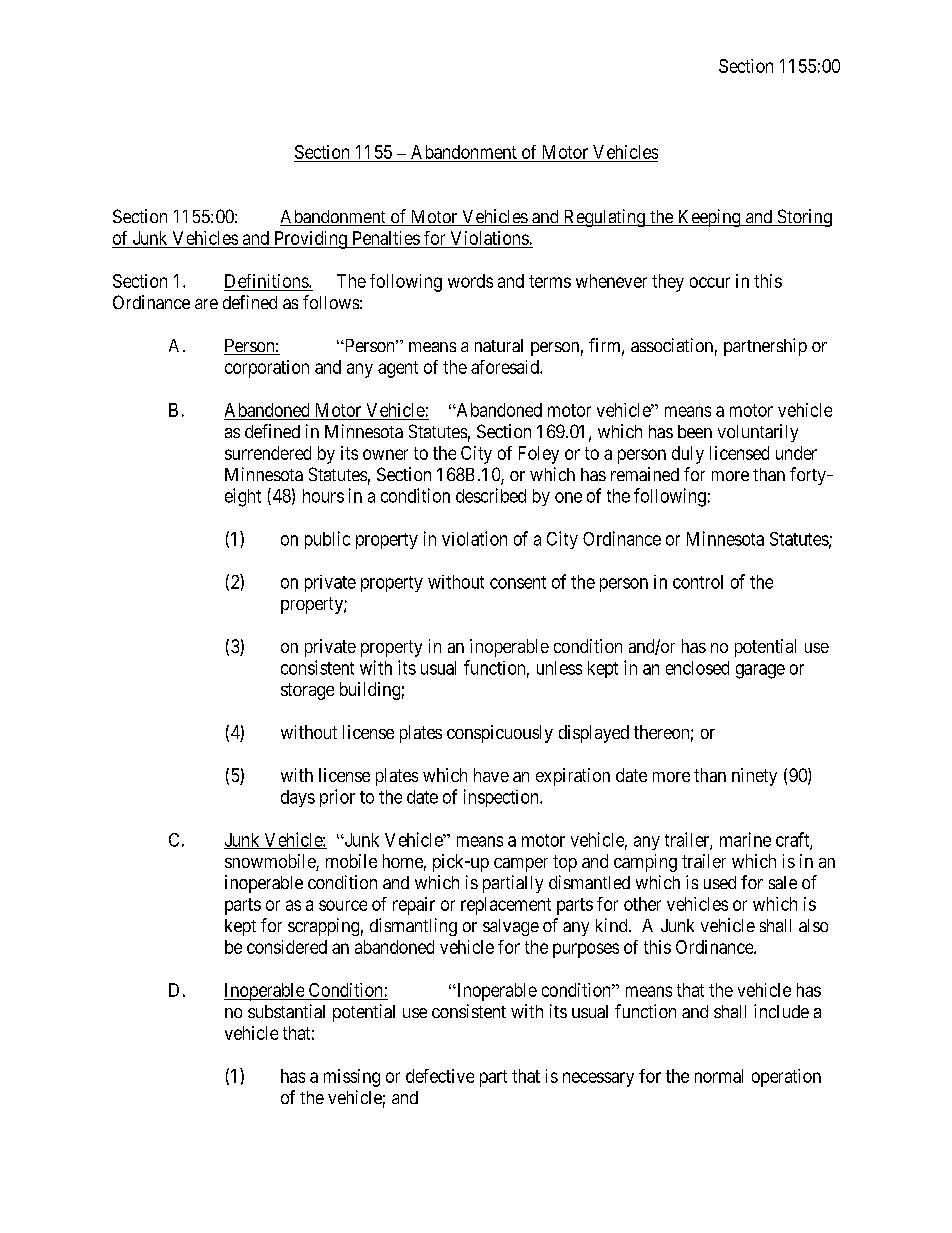 This document has width=952, height=1233. Describe the element at coordinates (470, 281) in the document. I see `words` at that location.
